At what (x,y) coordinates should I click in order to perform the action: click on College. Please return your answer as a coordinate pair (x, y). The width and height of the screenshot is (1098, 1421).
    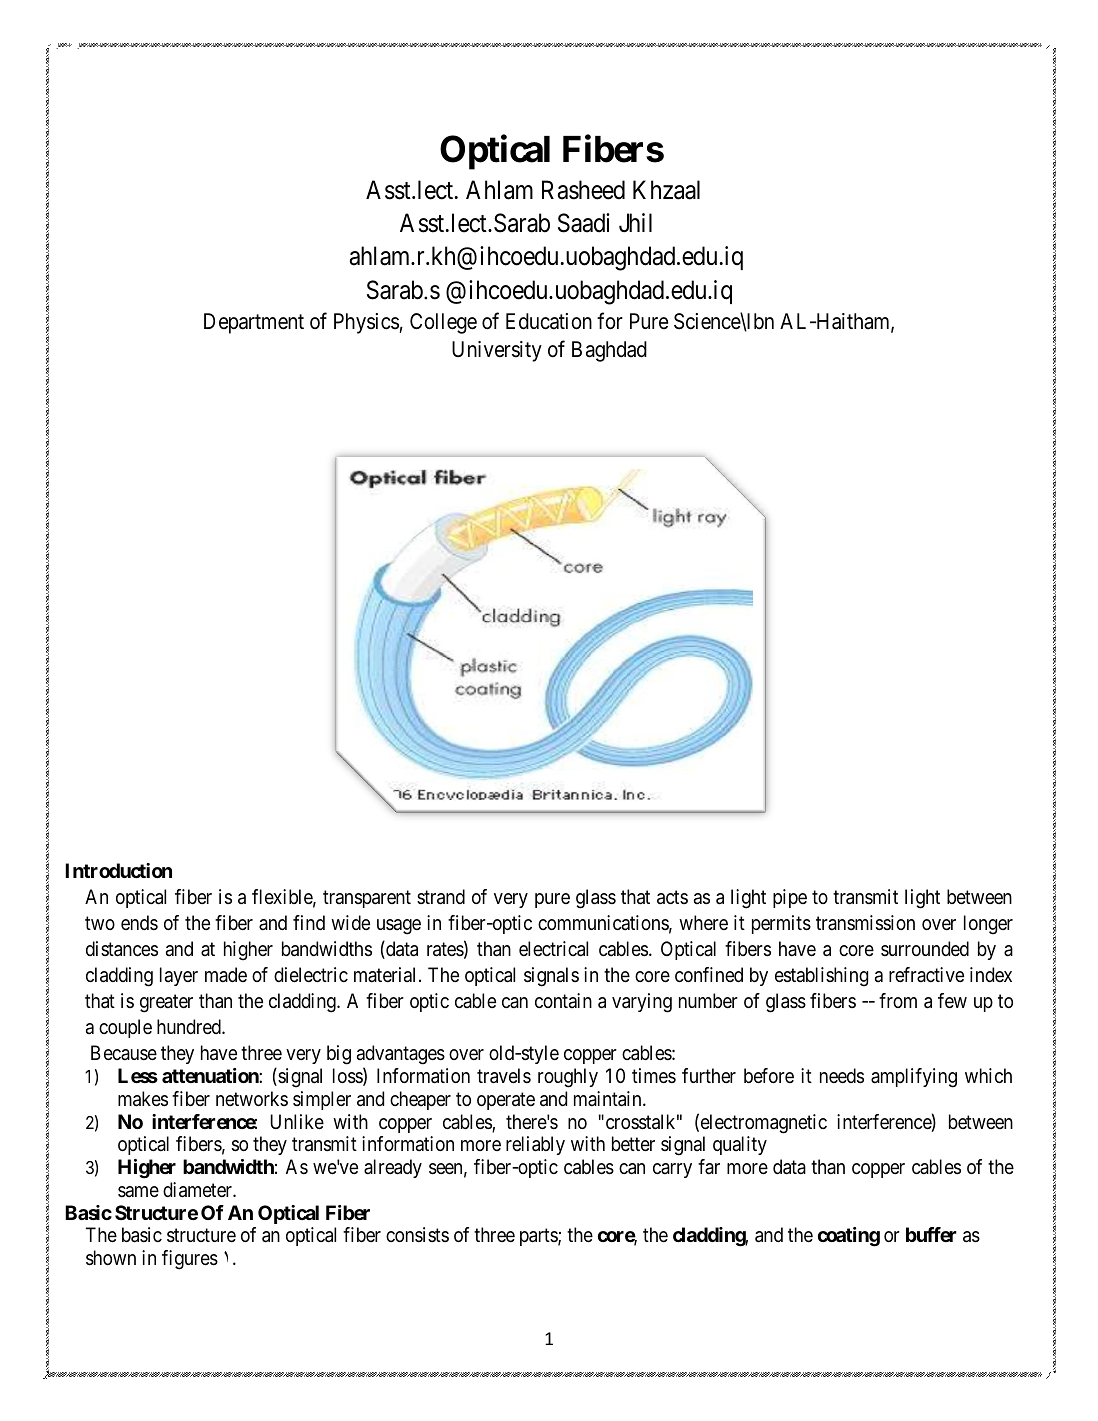
    Looking at the image, I should click on (443, 323).
